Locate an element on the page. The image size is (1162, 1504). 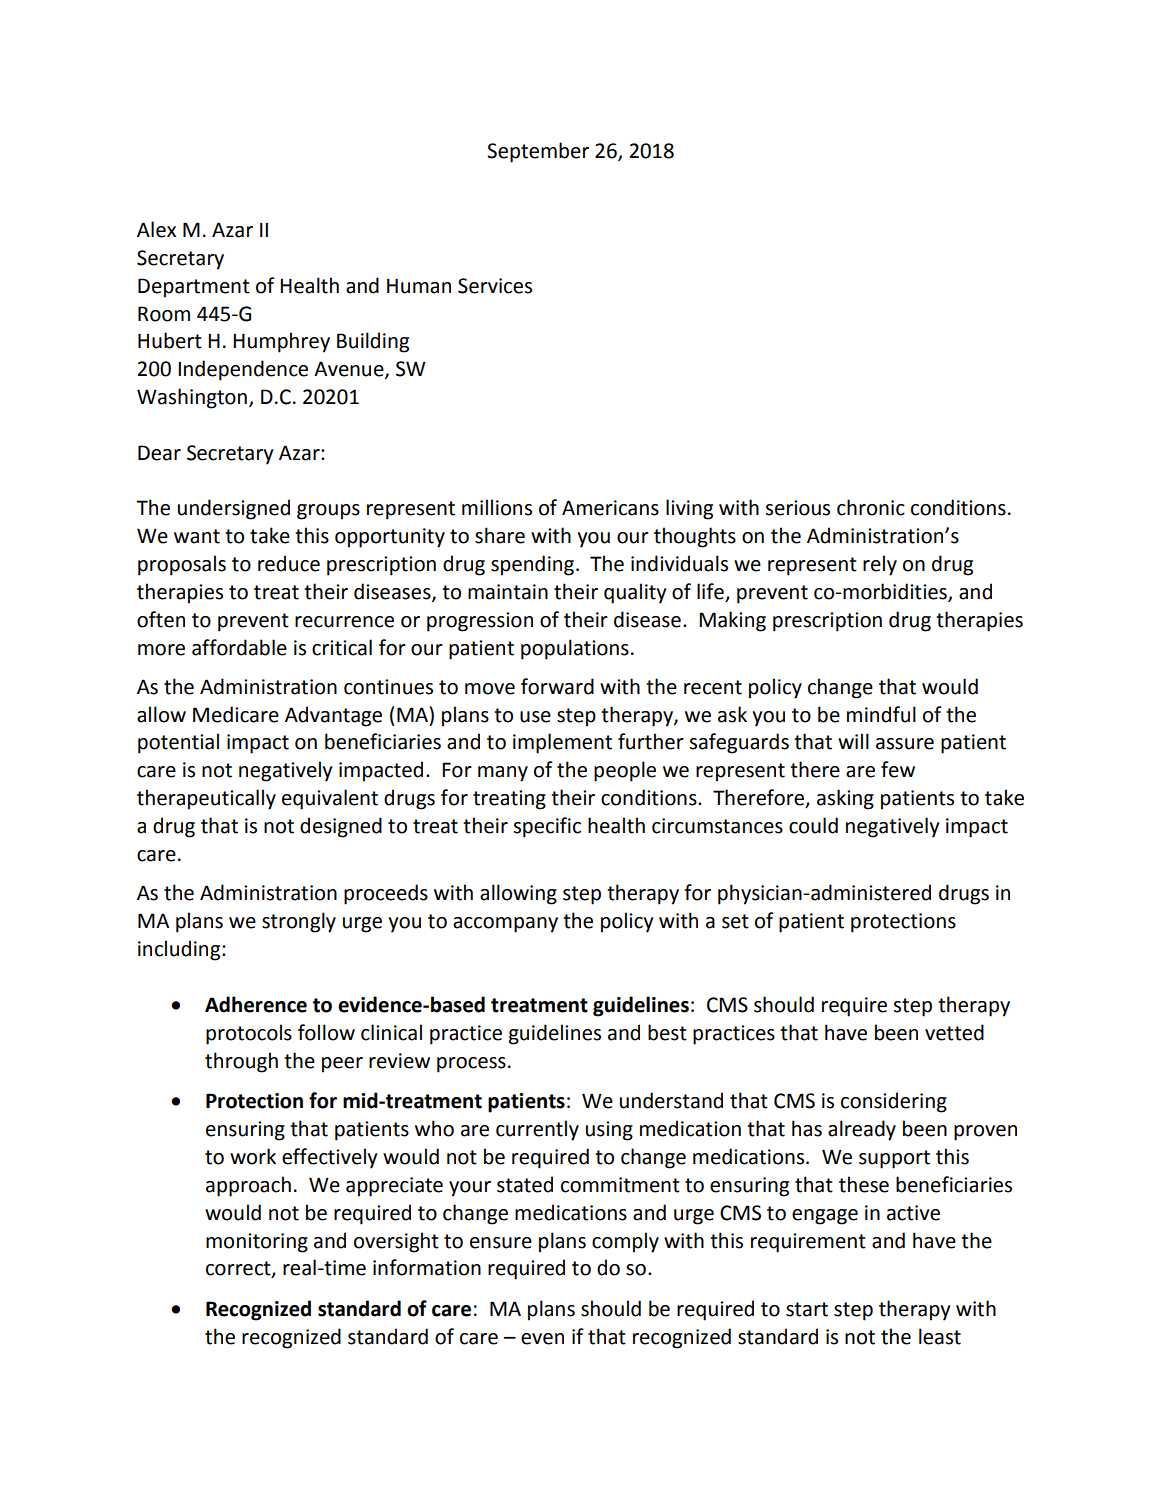
Alex is located at coordinates (156, 229).
